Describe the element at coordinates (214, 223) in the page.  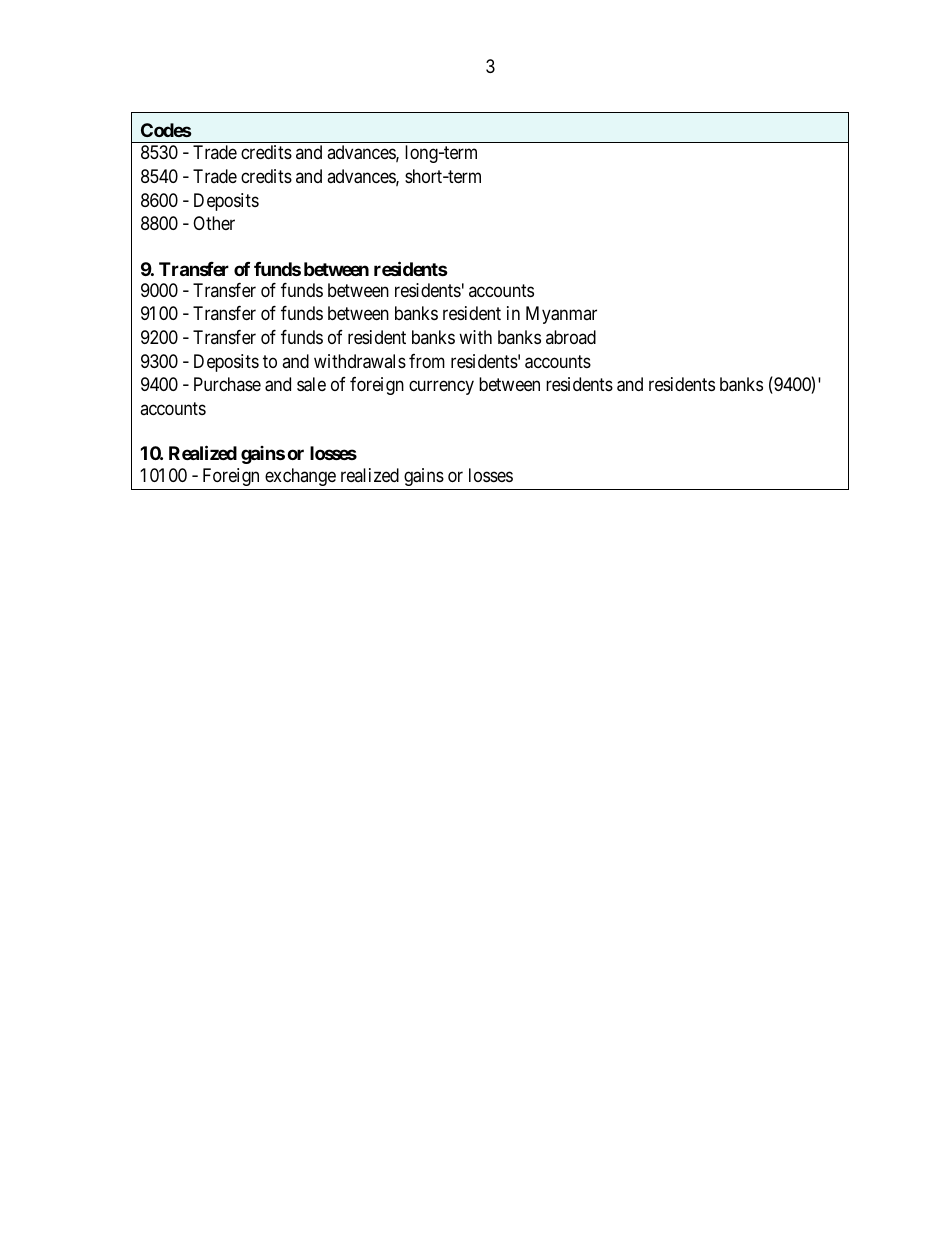
I see `Other` at that location.
